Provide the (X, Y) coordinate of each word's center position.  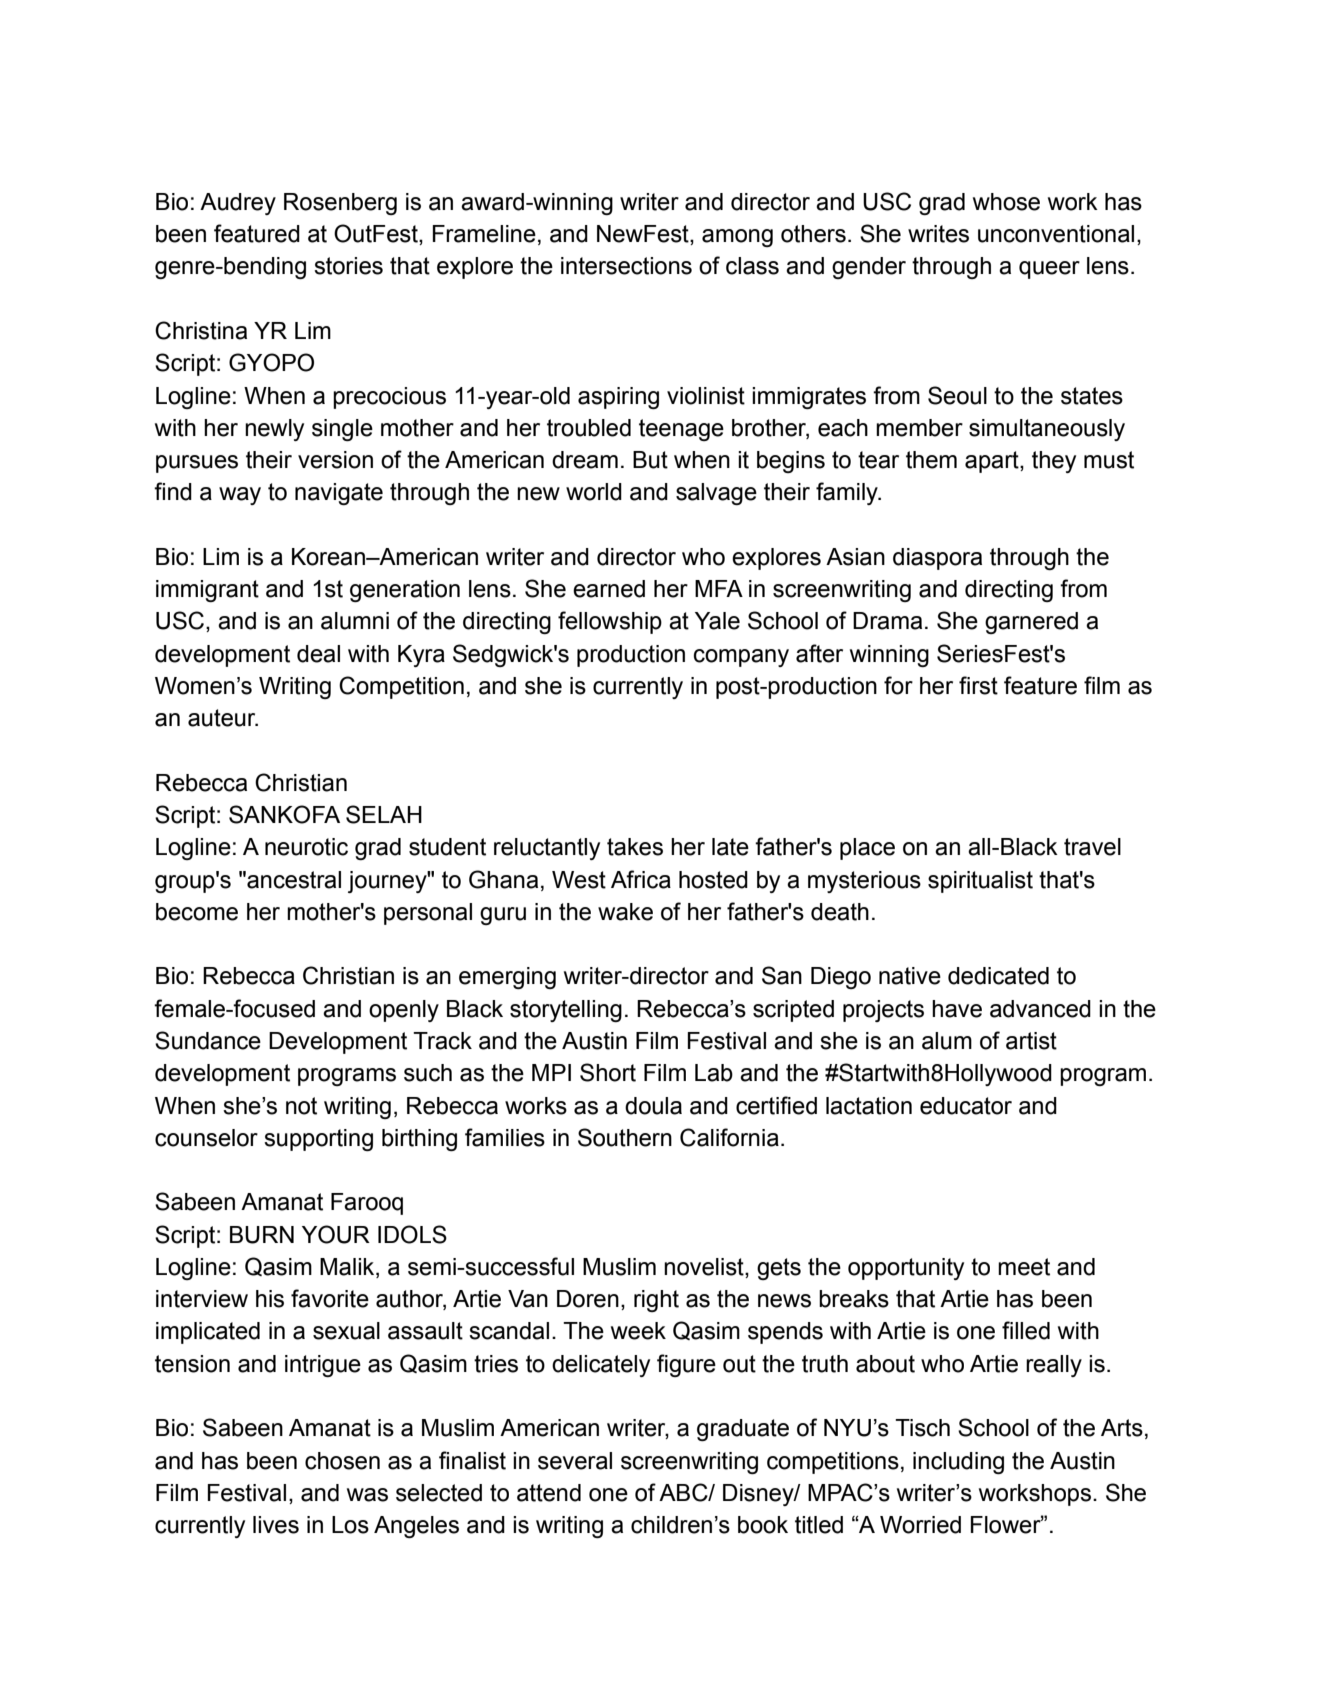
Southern (625, 1137)
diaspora (937, 559)
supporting (318, 1140)
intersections (626, 266)
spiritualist (980, 882)
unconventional (1056, 234)
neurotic (306, 847)
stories (348, 266)
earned (609, 589)
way (240, 496)
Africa (641, 879)
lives (276, 1525)
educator (966, 1106)
